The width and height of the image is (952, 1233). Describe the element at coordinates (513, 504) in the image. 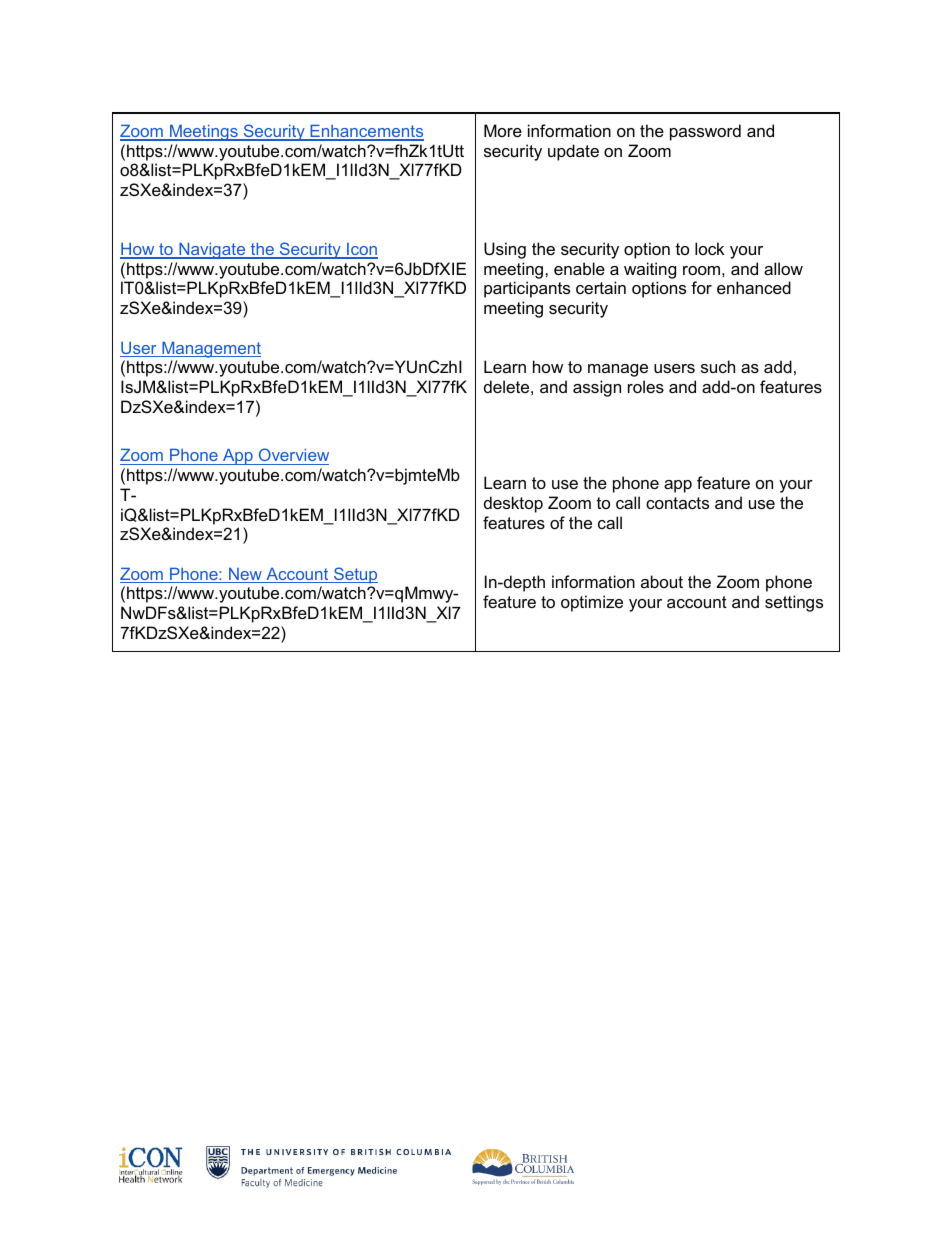

I see `desktop` at that location.
